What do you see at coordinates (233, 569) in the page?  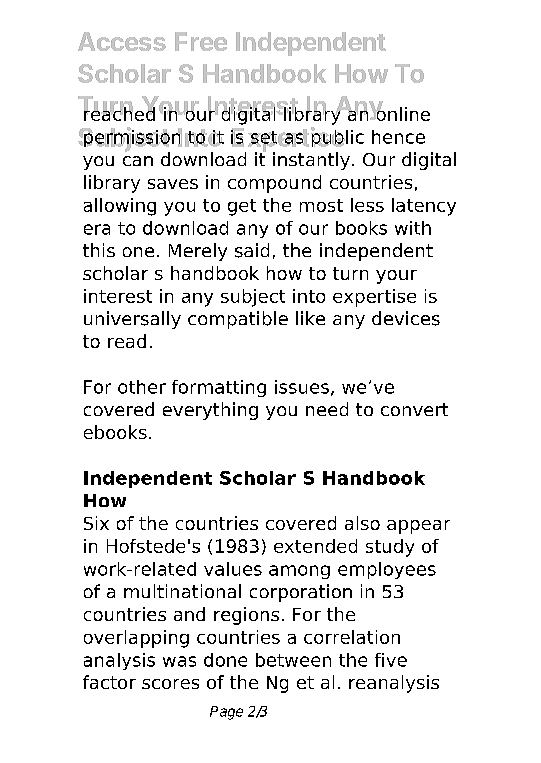 I see `values` at bounding box center [233, 569].
